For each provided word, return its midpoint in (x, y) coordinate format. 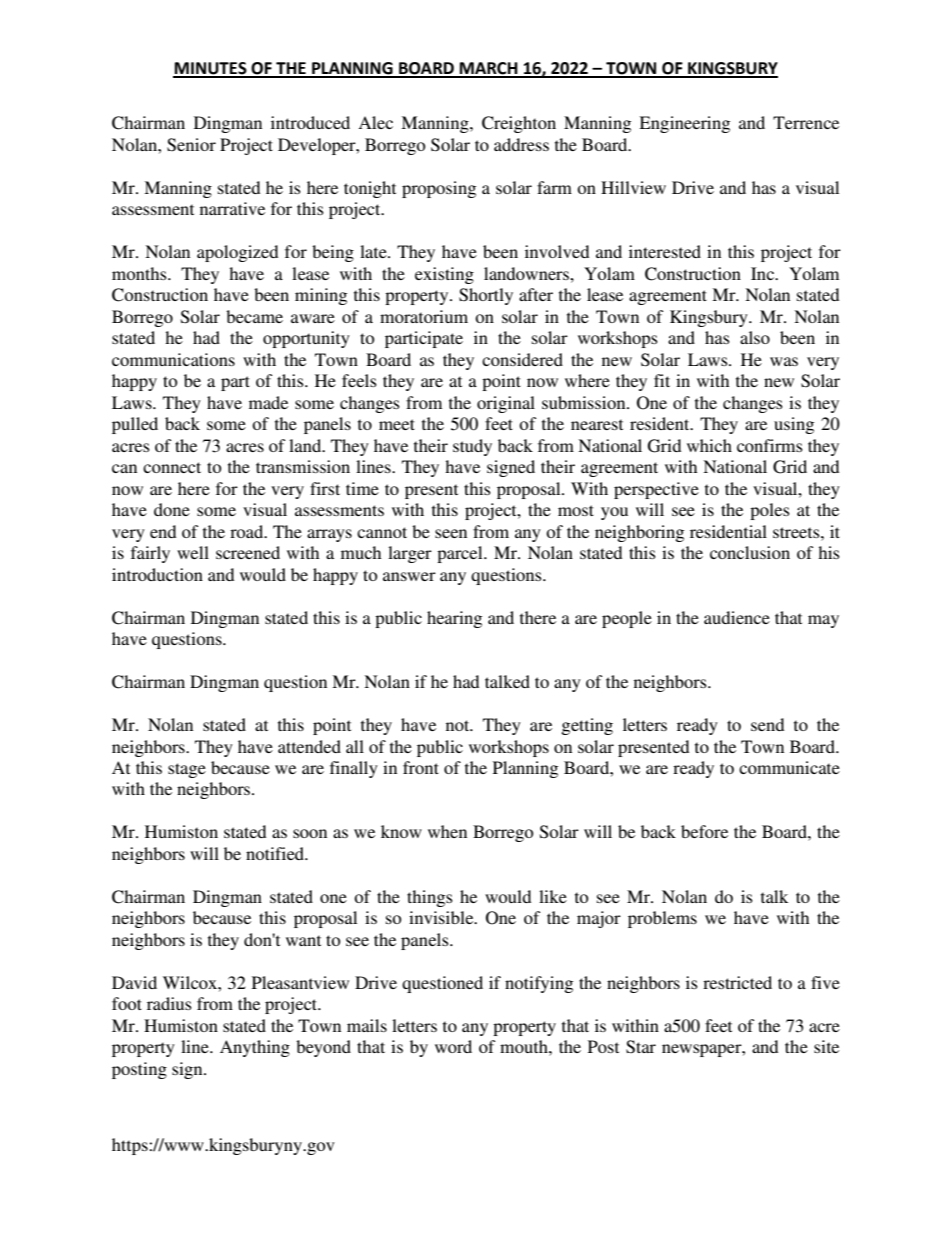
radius (169, 1003)
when (447, 831)
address (521, 144)
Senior (191, 145)
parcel (461, 554)
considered (522, 359)
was (784, 361)
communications (173, 359)
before (704, 831)
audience (737, 617)
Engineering (684, 124)
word (453, 1046)
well (193, 552)
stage (187, 770)
